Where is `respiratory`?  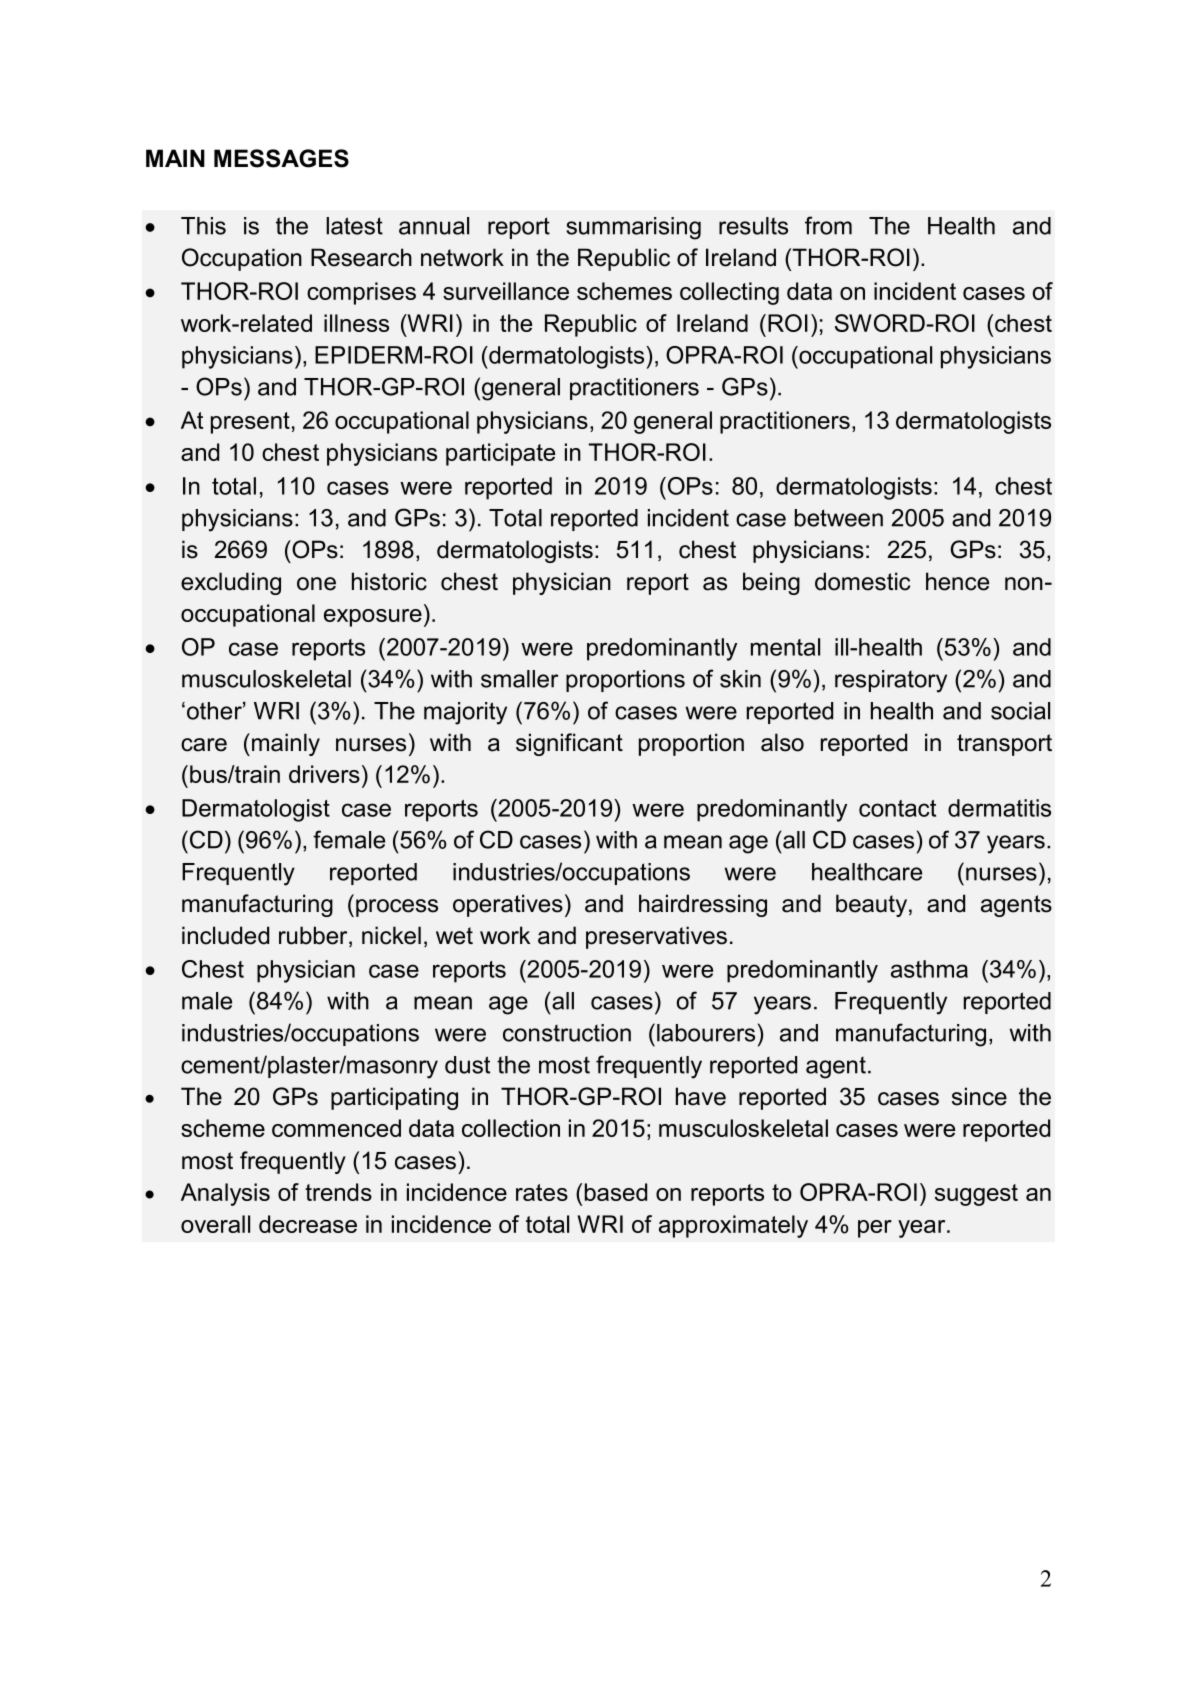
respiratory is located at coordinates (891, 681).
